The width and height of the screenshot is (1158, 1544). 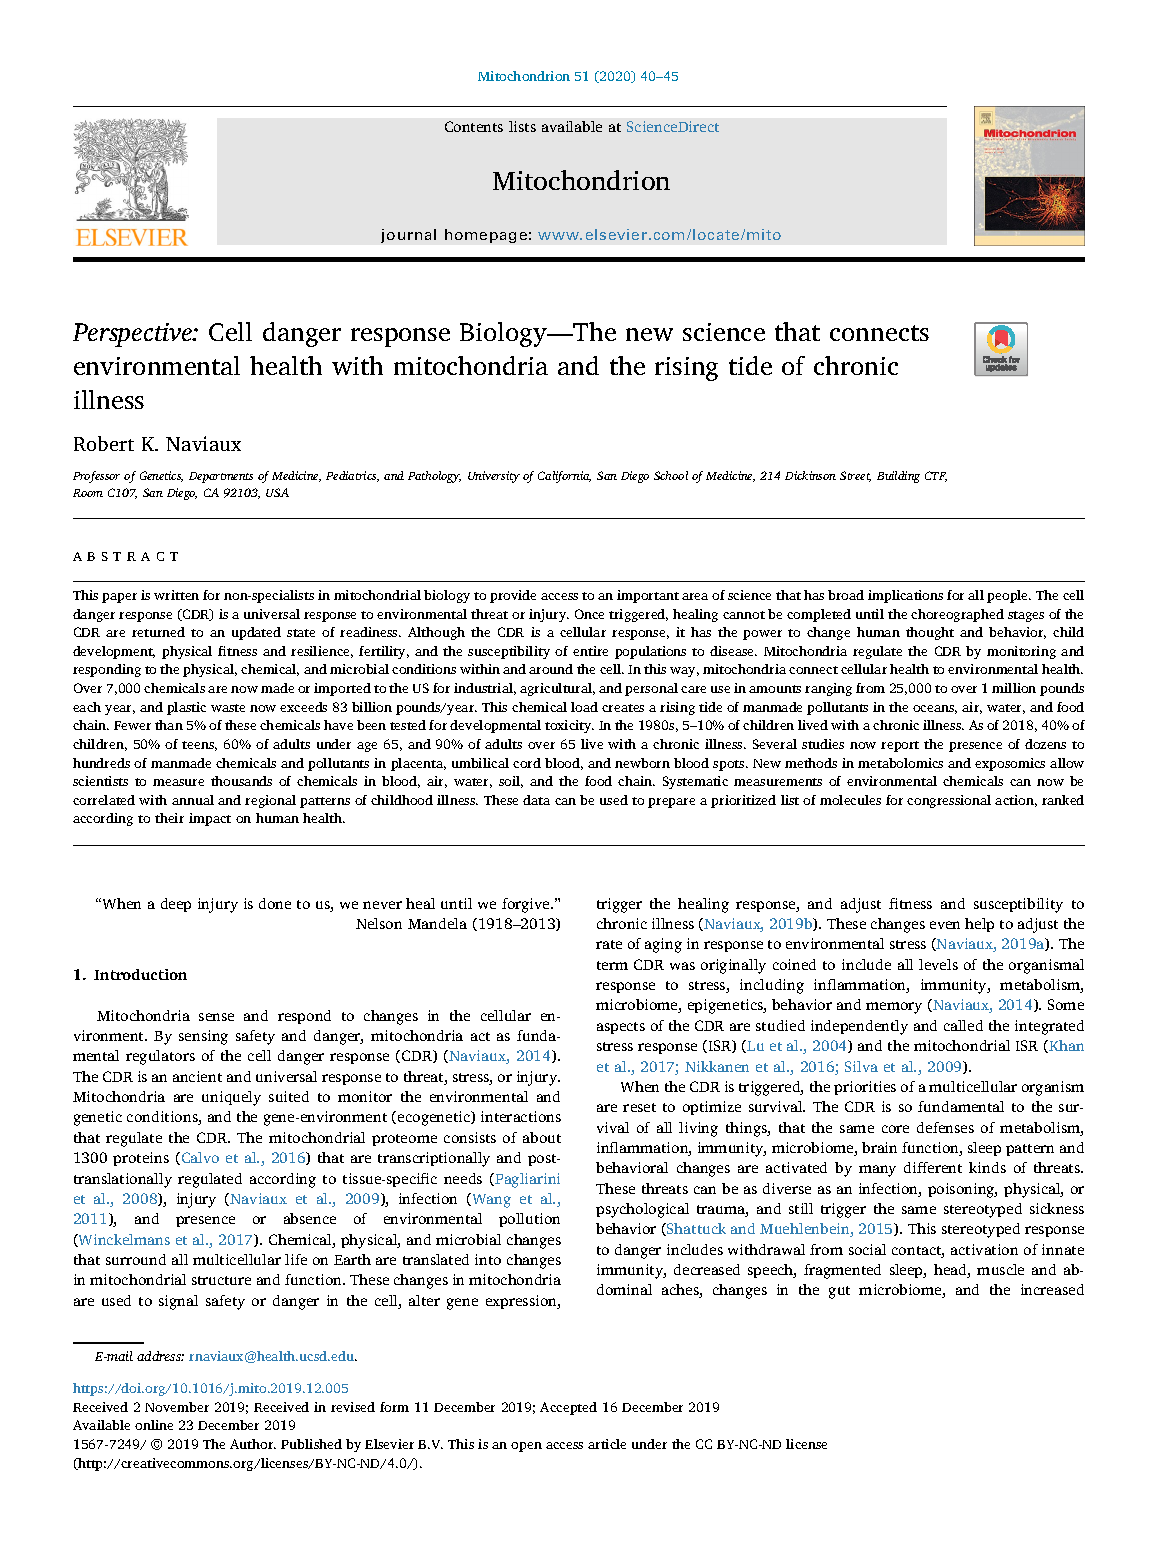 I want to click on Contents, so click(x=474, y=126).
